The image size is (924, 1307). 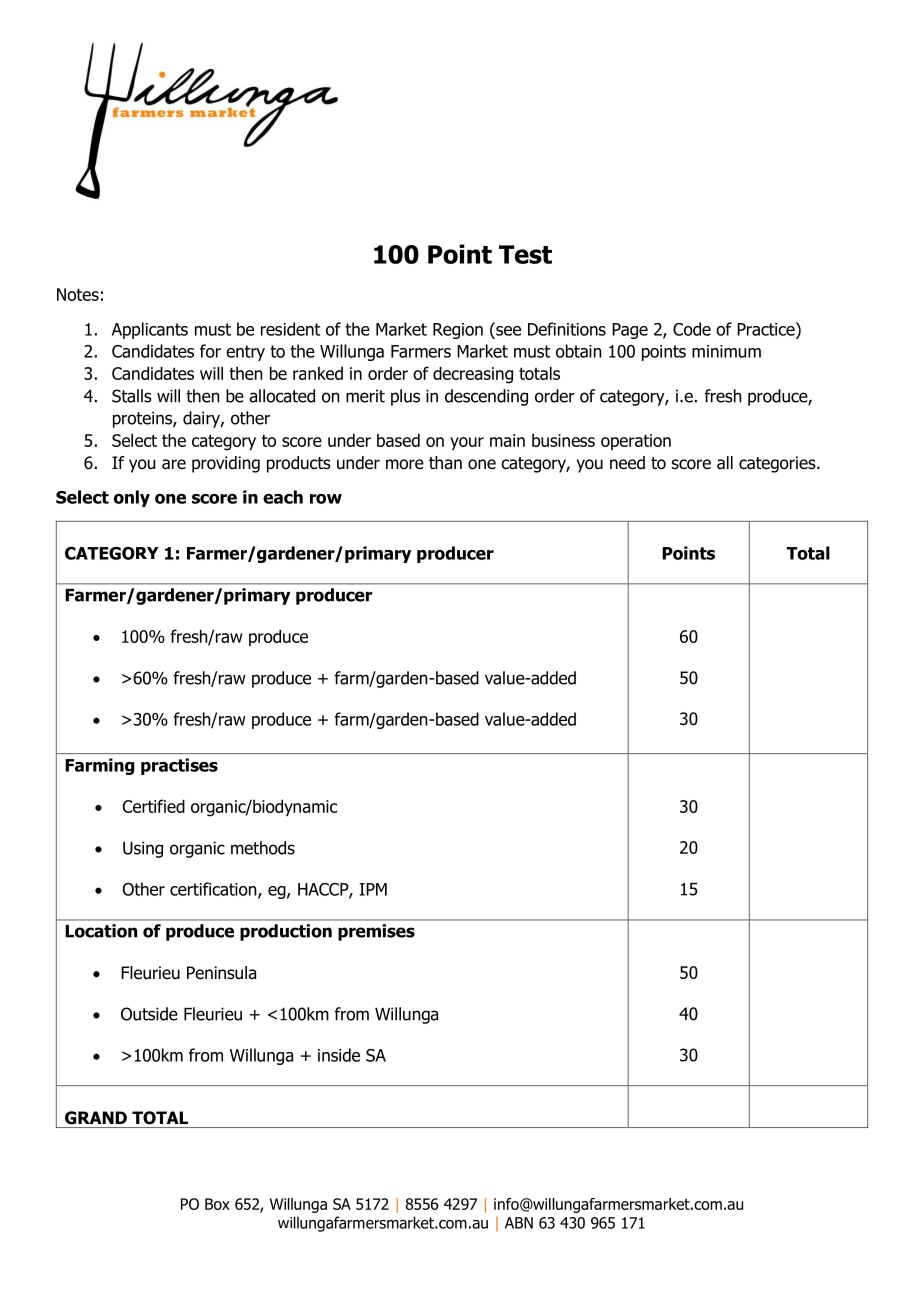 What do you see at coordinates (373, 889) in the screenshot?
I see `IPM` at bounding box center [373, 889].
